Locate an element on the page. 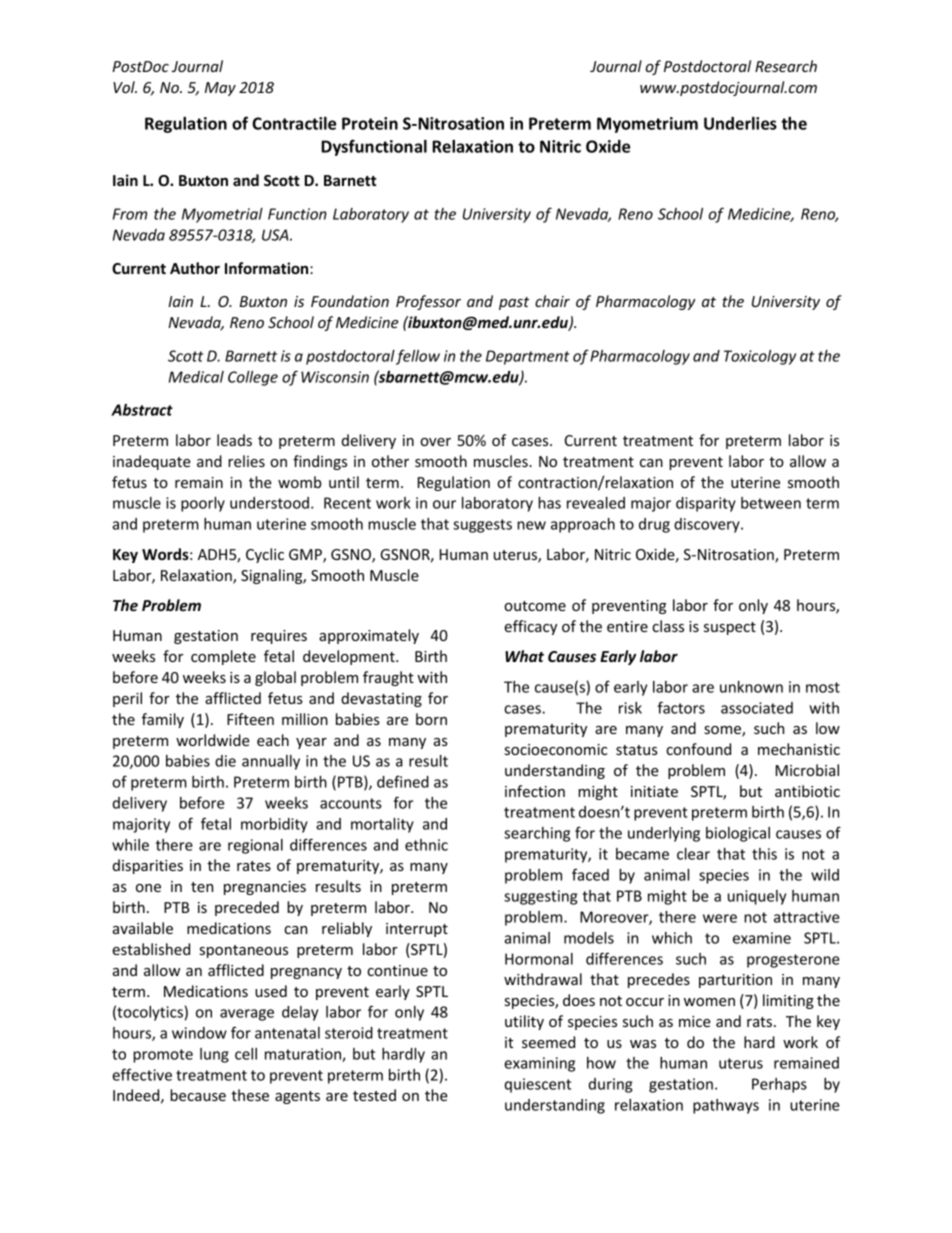 This image has height=1233, width=952. lung is located at coordinates (214, 1055).
